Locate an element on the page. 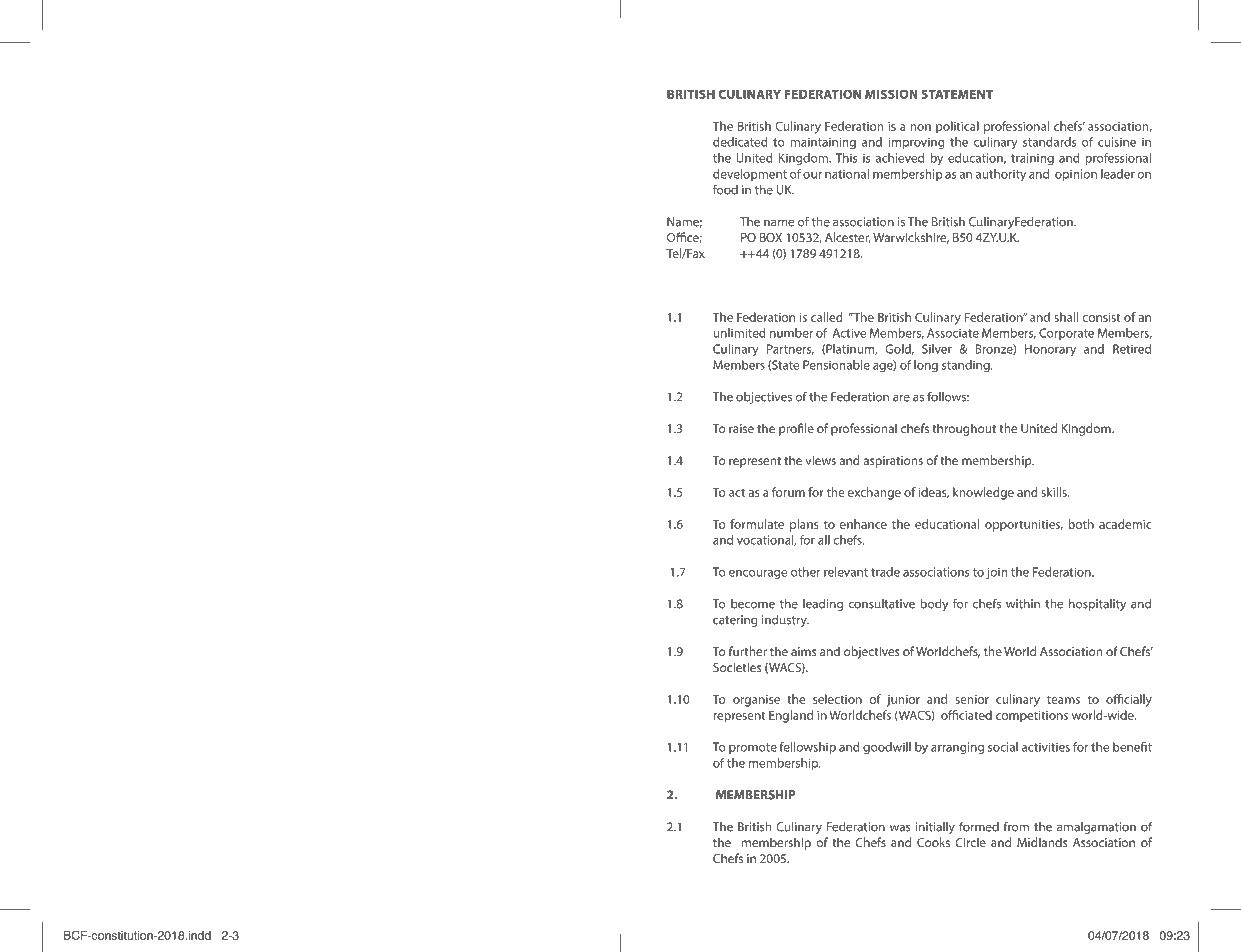 Image resolution: width=1241 pixels, height=952 pixels. non is located at coordinates (920, 127).
